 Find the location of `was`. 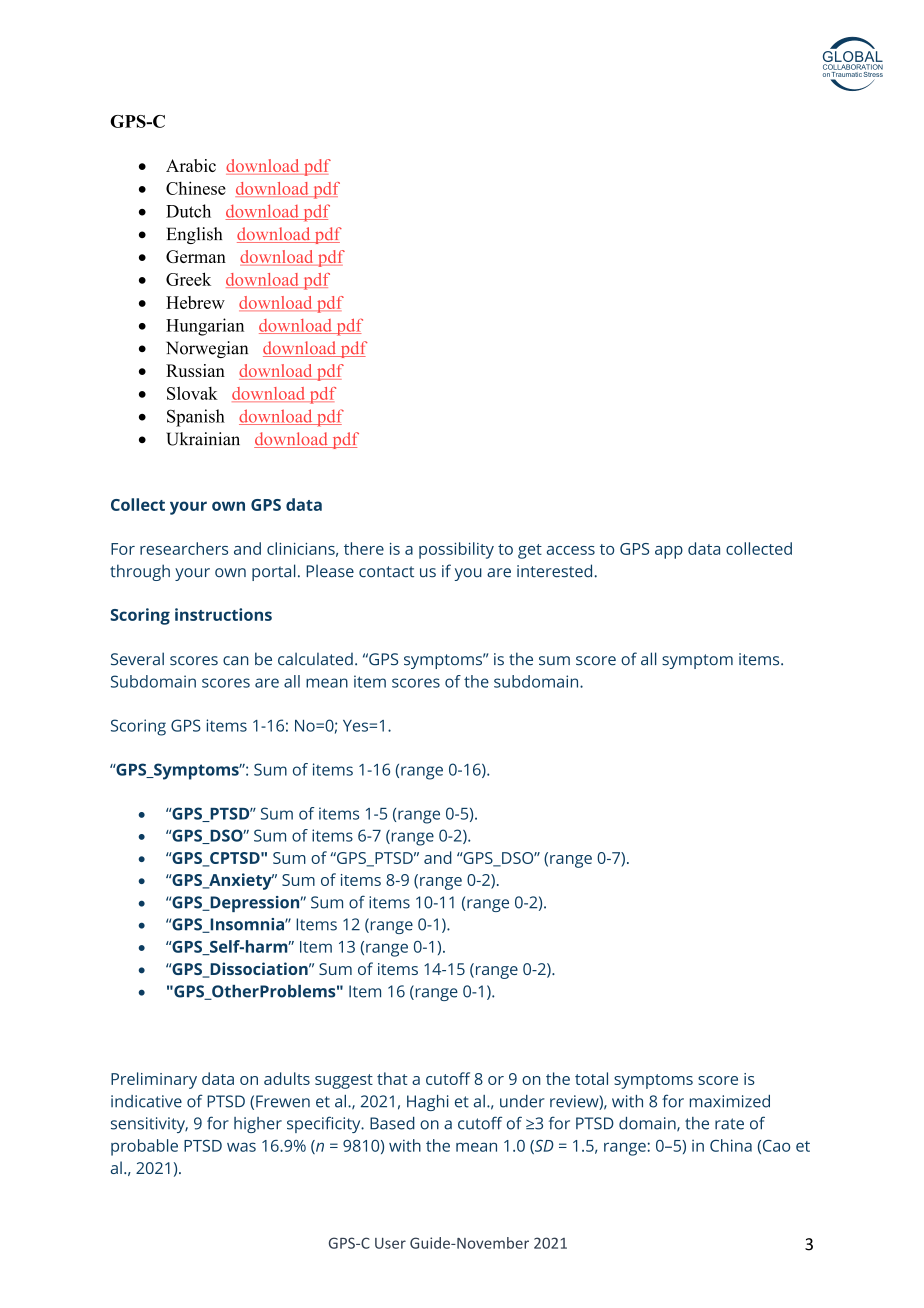

was is located at coordinates (241, 1147).
